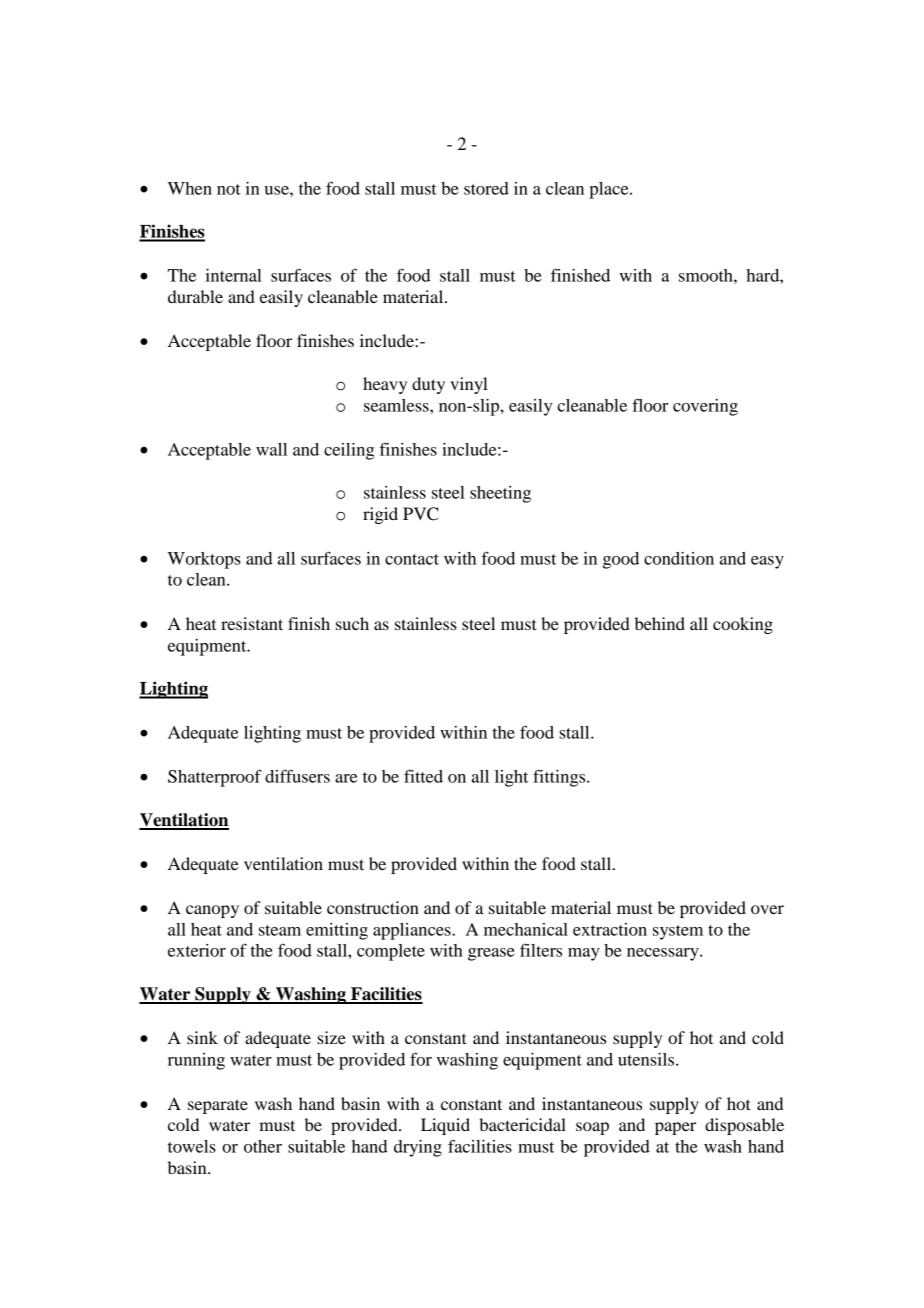 The width and height of the screenshot is (924, 1308). What do you see at coordinates (678, 932) in the screenshot?
I see `system` at bounding box center [678, 932].
